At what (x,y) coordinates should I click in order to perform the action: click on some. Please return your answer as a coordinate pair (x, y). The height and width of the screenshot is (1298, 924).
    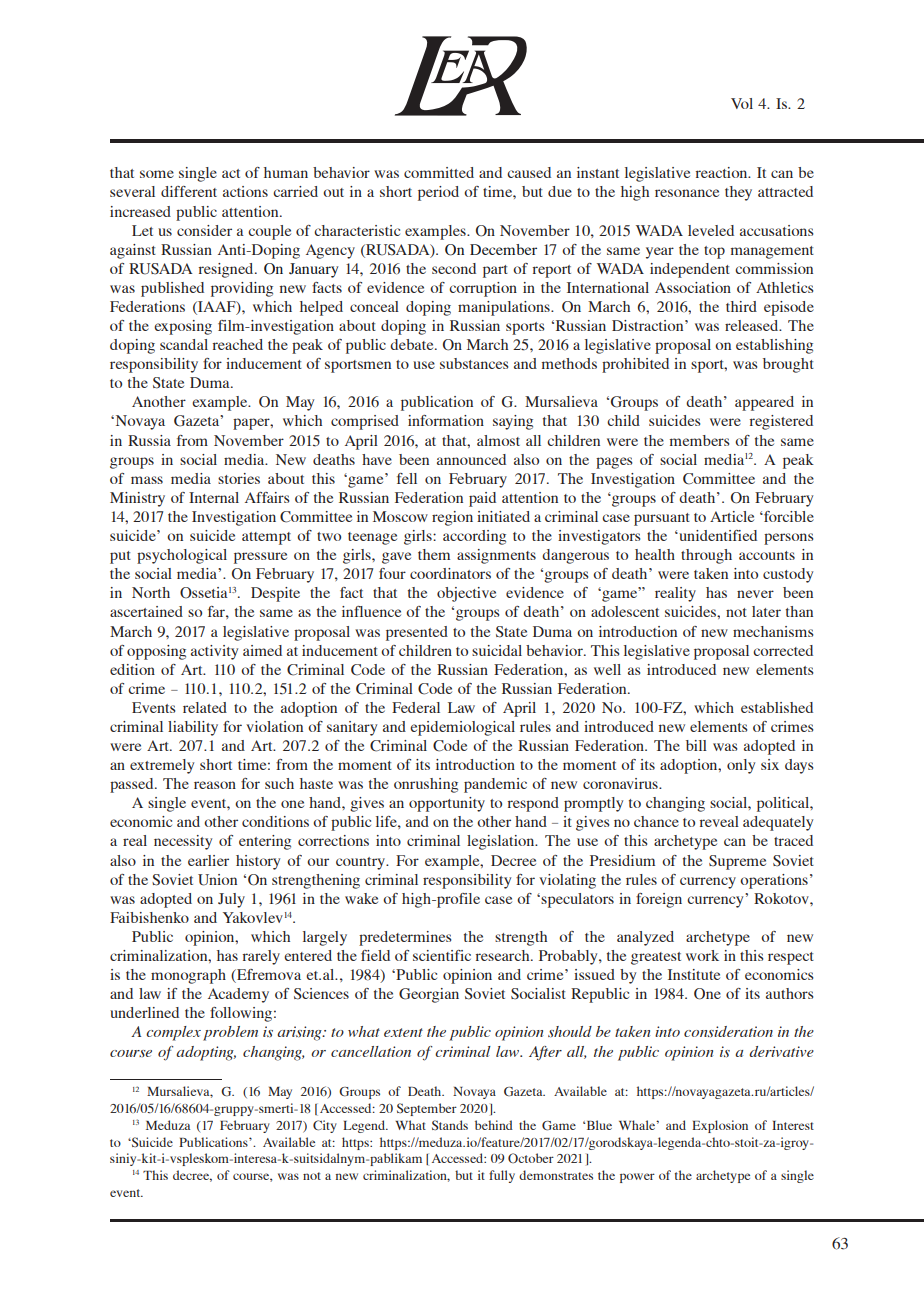
    Looking at the image, I should click on (157, 174).
